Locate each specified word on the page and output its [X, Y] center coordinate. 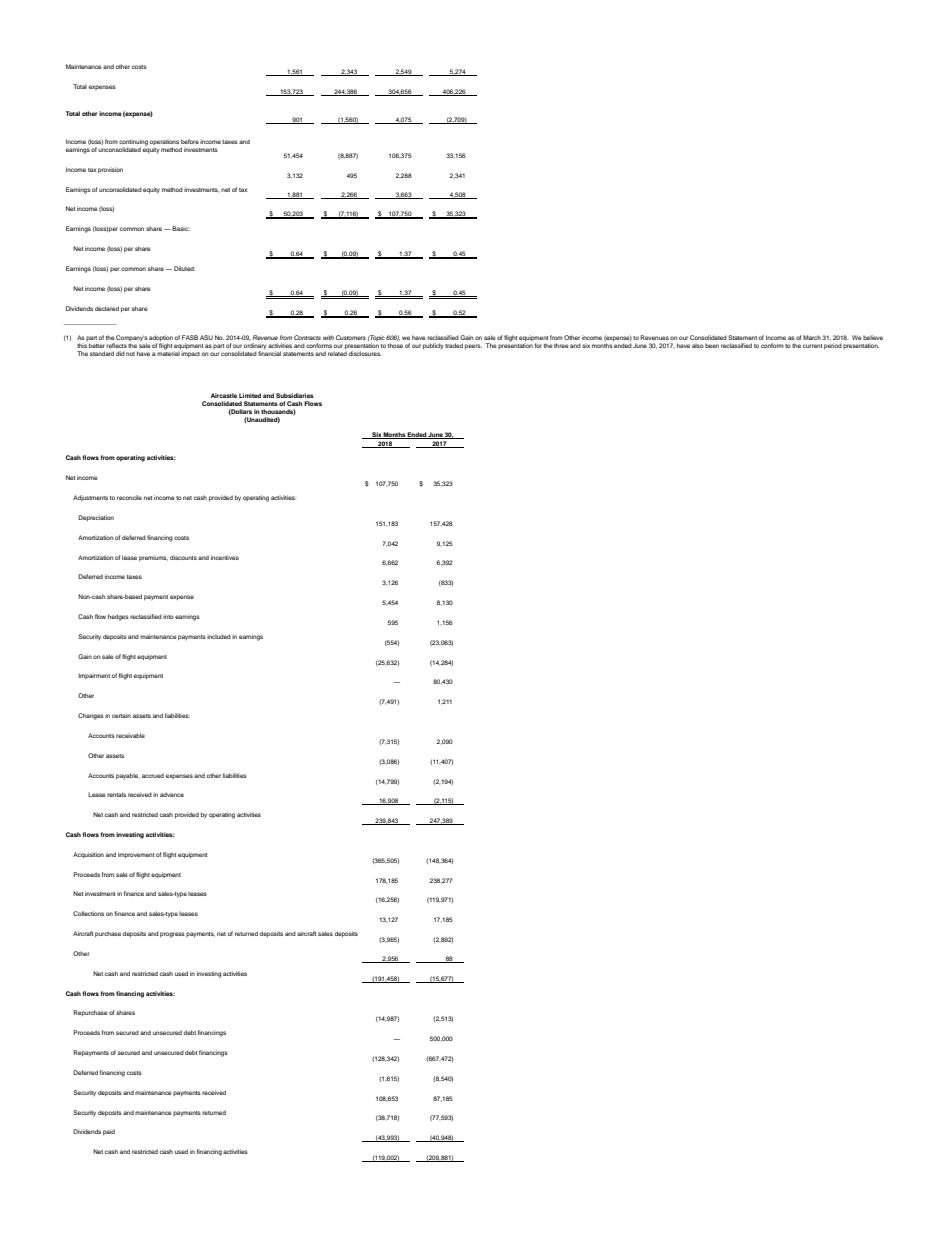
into [168, 617]
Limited [250, 395]
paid [109, 1132]
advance [172, 794]
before [190, 141]
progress [172, 935]
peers [473, 346]
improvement [136, 855]
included [219, 636]
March [812, 337]
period [833, 346]
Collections [88, 913]
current [813, 346]
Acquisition [88, 855]
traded [454, 345]
